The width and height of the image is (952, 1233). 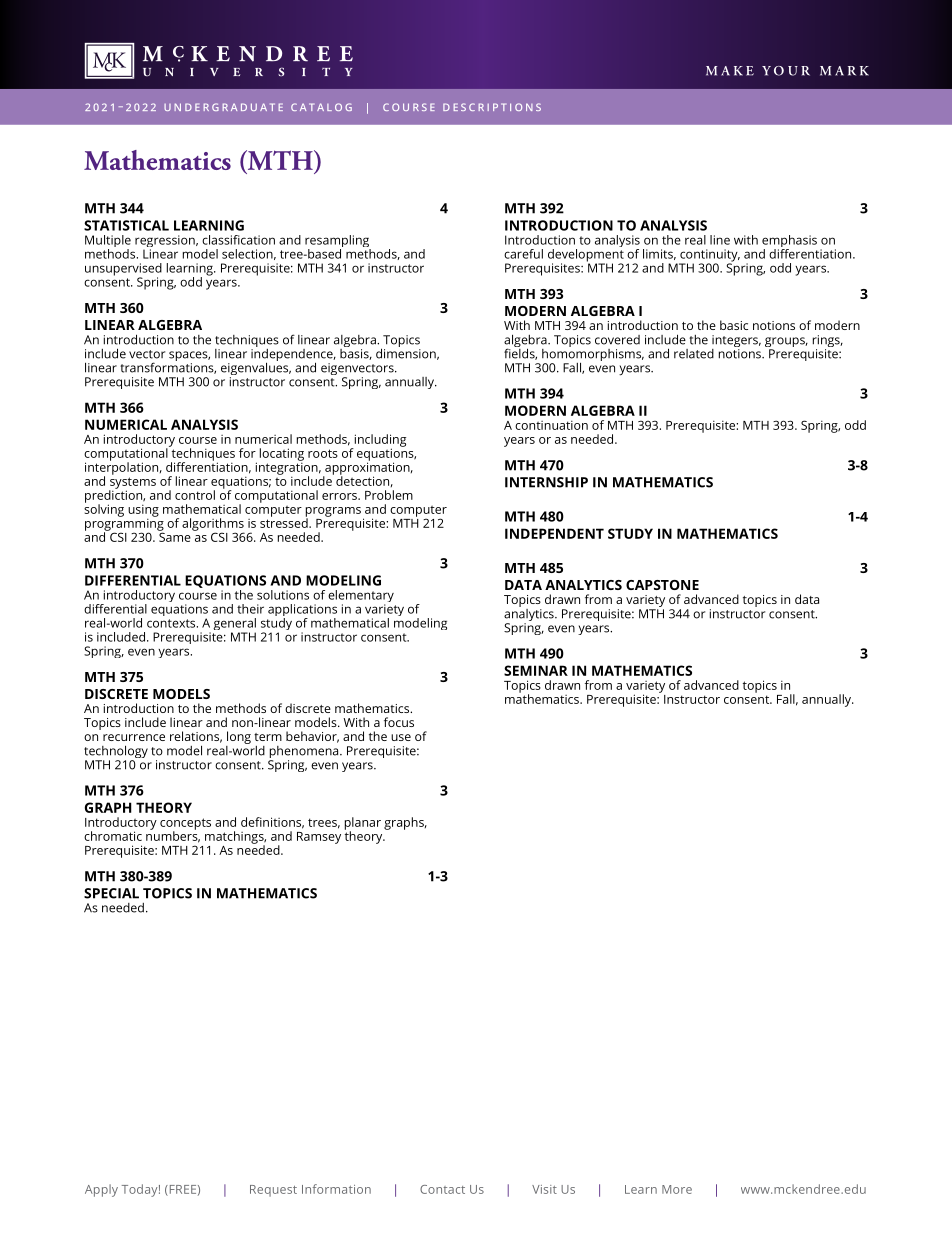 What do you see at coordinates (185, 825) in the image?
I see `concepts` at bounding box center [185, 825].
